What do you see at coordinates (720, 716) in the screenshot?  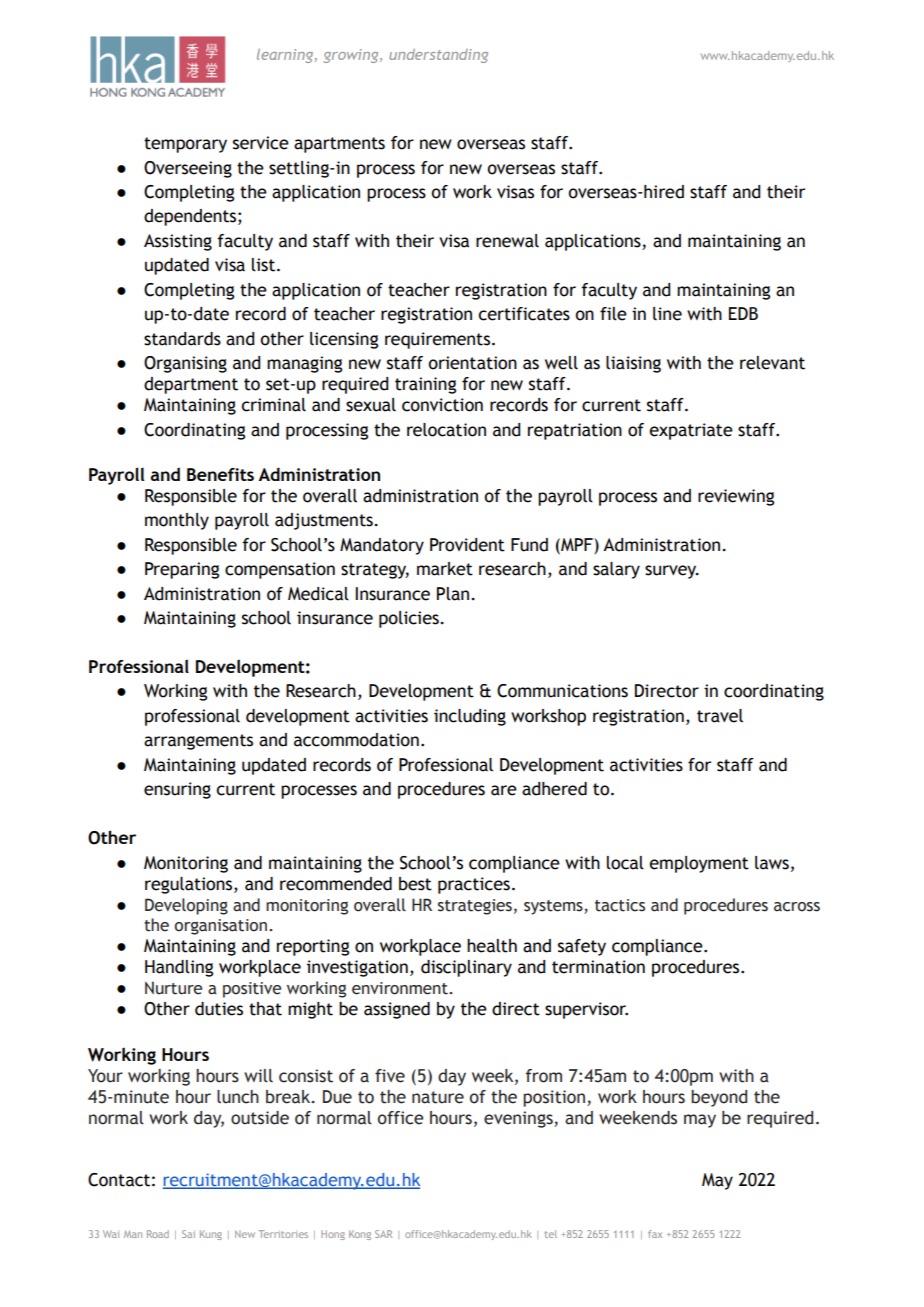 I see `travel` at bounding box center [720, 716].
